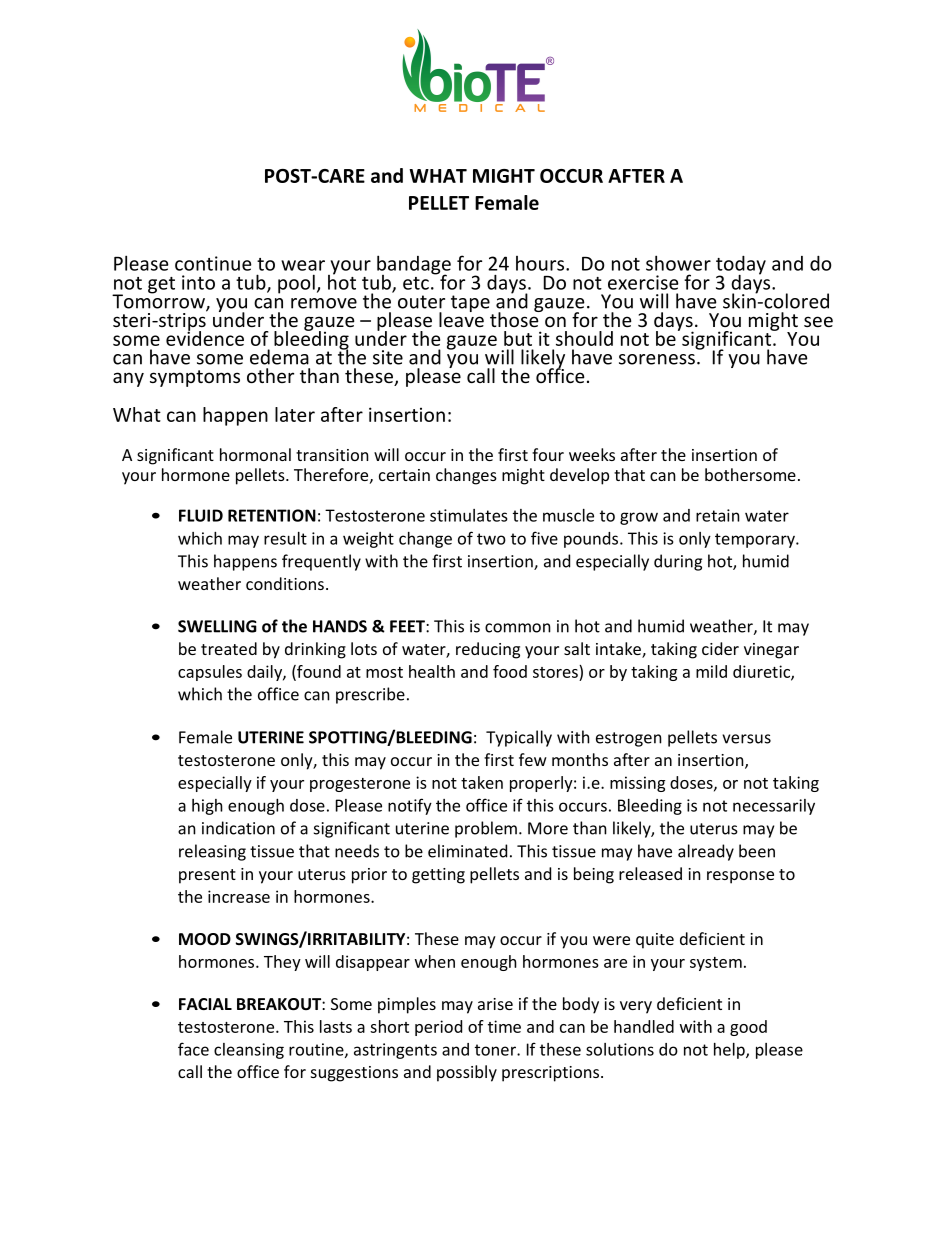  I want to click on high, so click(207, 807).
